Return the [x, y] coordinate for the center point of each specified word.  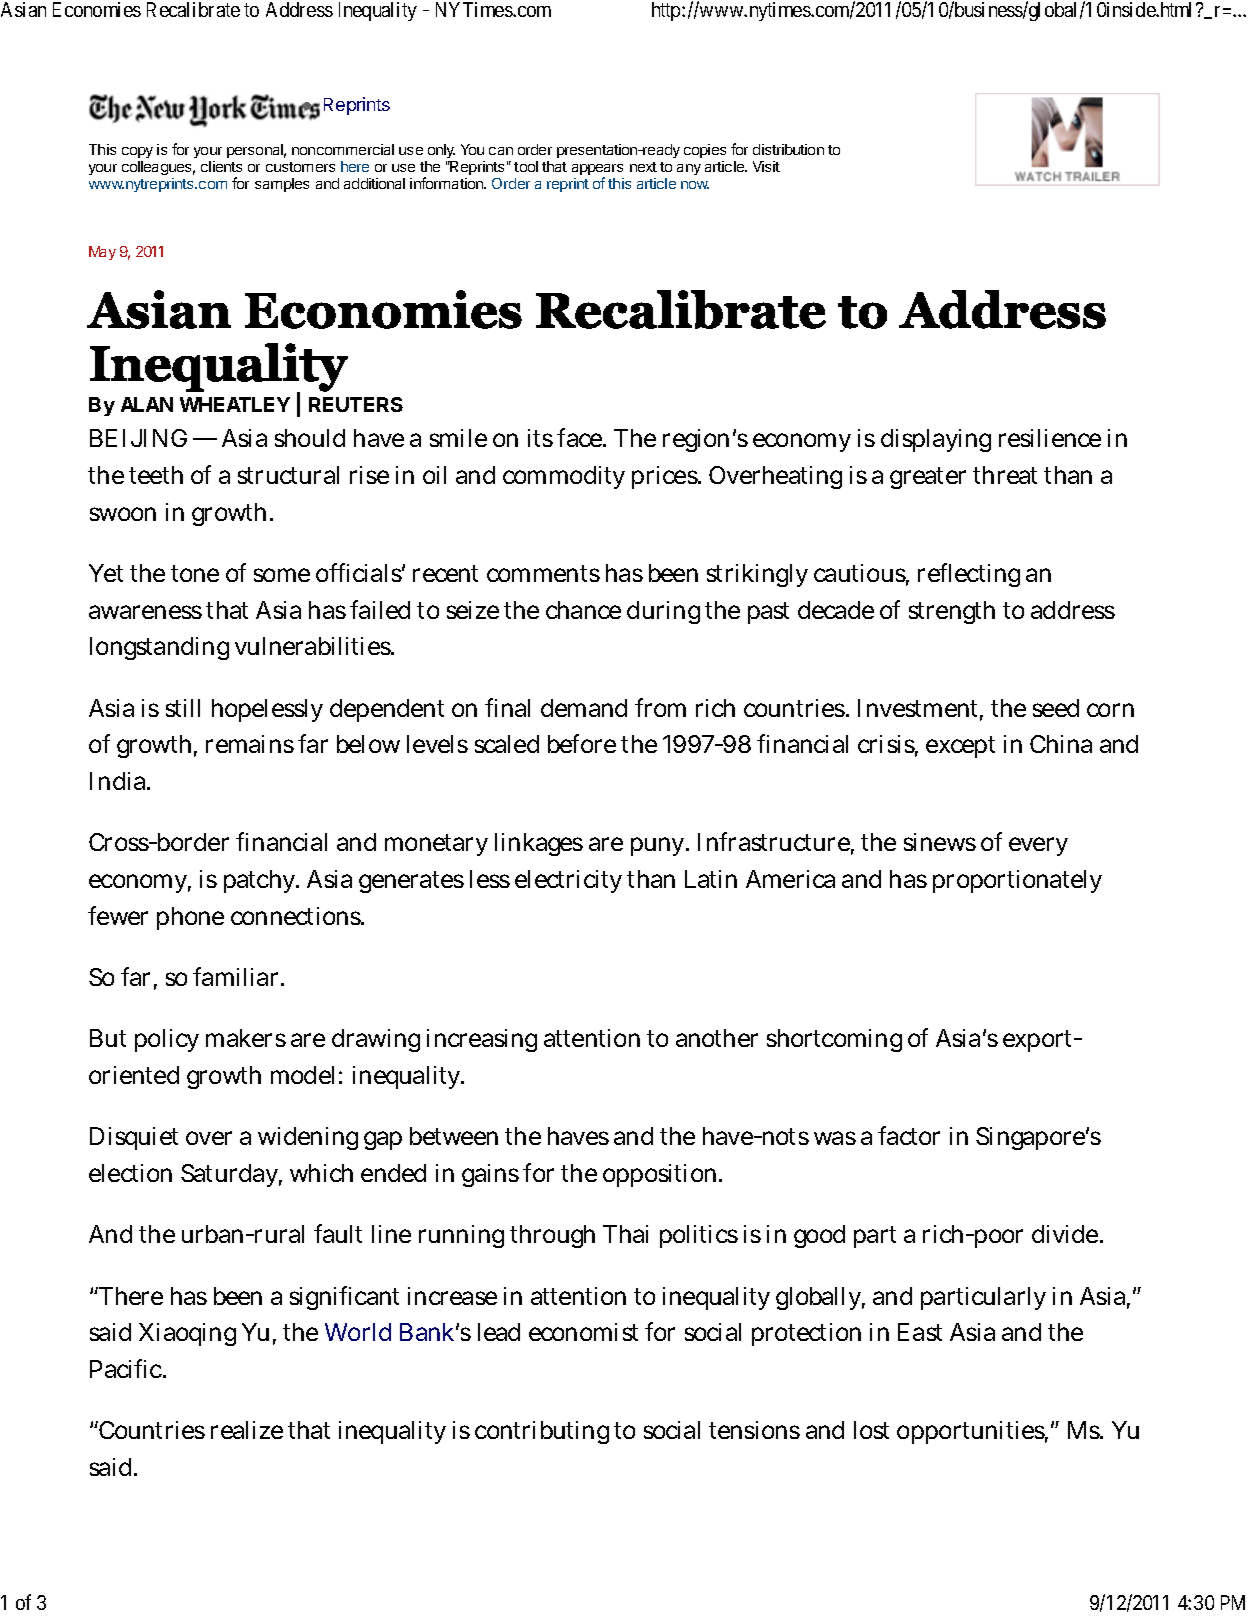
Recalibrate [193, 9]
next [643, 167]
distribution [788, 149]
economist [583, 1332]
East [920, 1332]
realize [247, 1430]
